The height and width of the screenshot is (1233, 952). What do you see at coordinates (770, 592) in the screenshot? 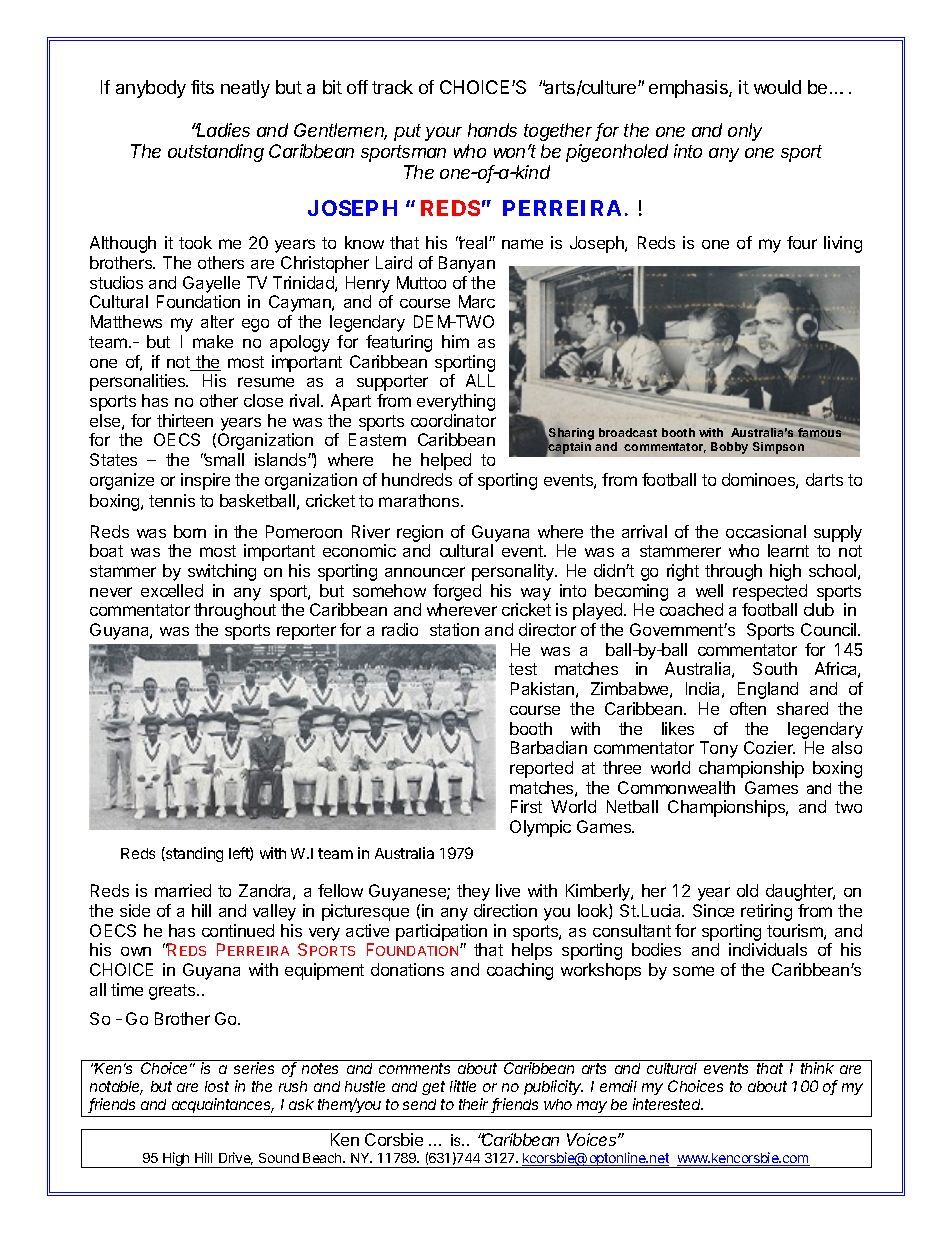
I see `respected` at bounding box center [770, 592].
